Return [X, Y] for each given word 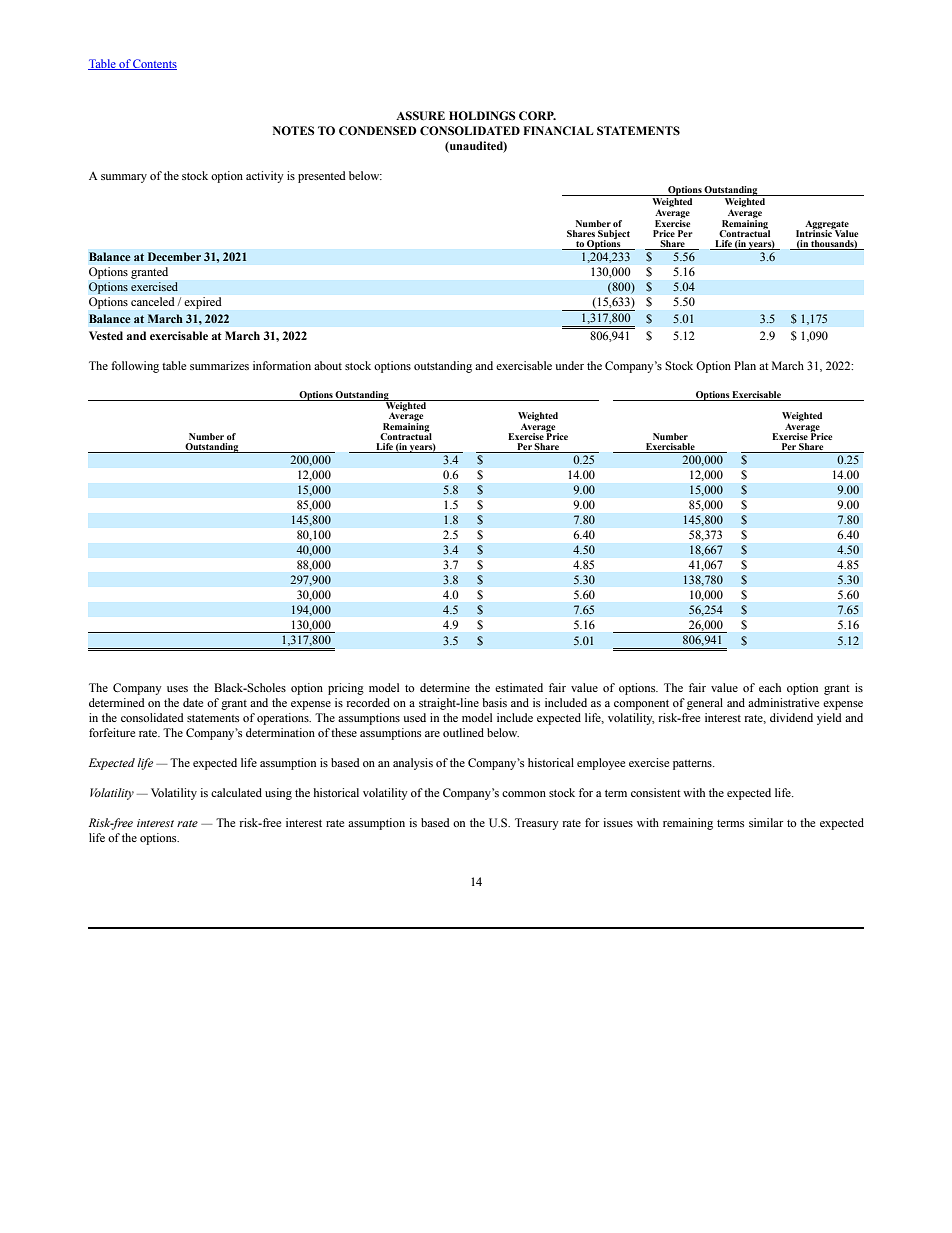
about [328, 365]
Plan [745, 365]
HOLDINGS [482, 115]
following [135, 367]
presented [322, 177]
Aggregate [827, 225]
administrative [783, 702]
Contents [154, 64]
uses [177, 689]
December [174, 257]
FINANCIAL [558, 130]
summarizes [219, 365]
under [569, 365]
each [770, 687]
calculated [236, 792]
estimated [519, 687]
